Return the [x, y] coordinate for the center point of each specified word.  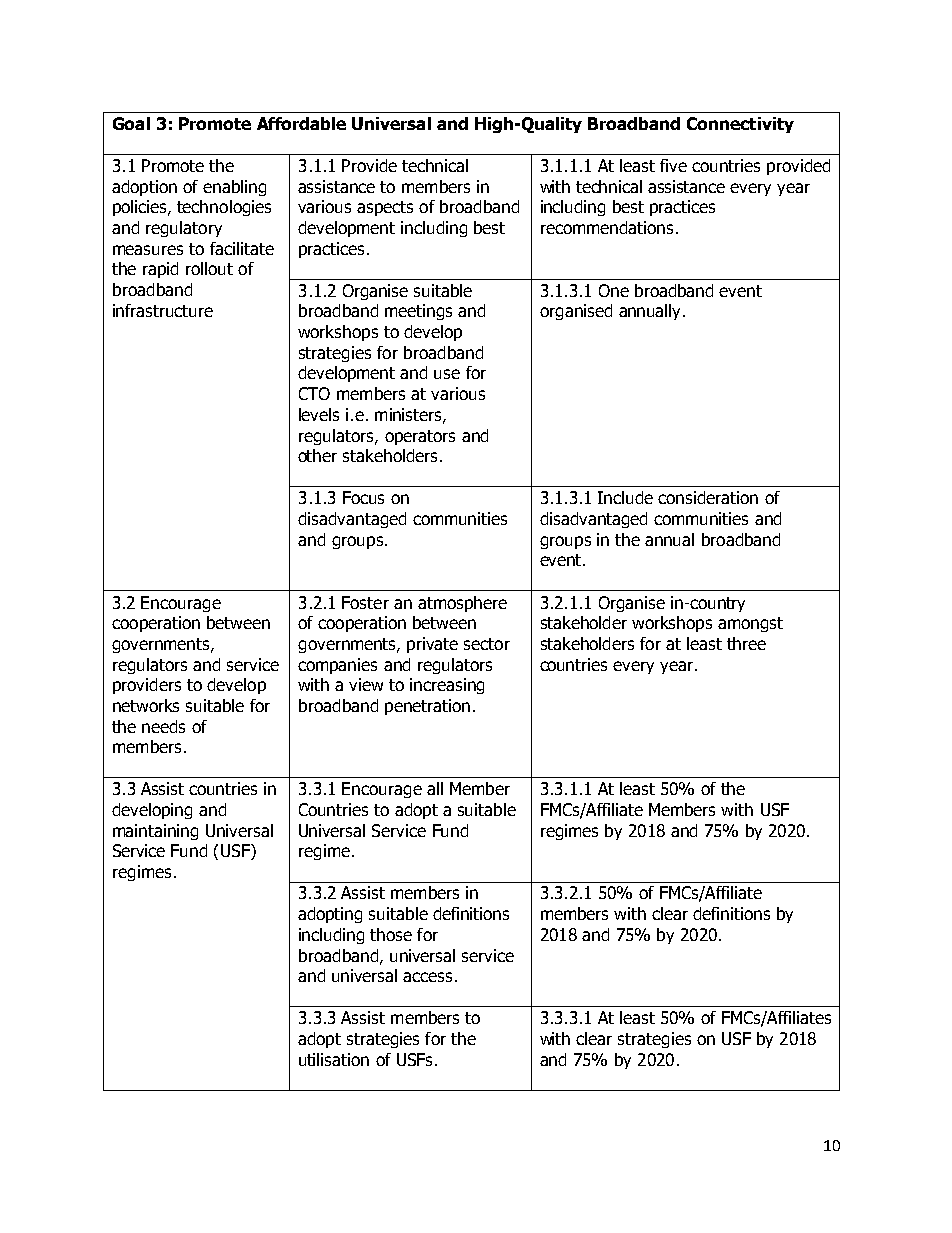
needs [163, 726]
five [673, 165]
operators [420, 437]
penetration [427, 707]
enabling [234, 188]
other [317, 455]
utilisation [334, 1059]
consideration [708, 497]
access [427, 977]
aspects [385, 208]
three [746, 643]
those [391, 934]
